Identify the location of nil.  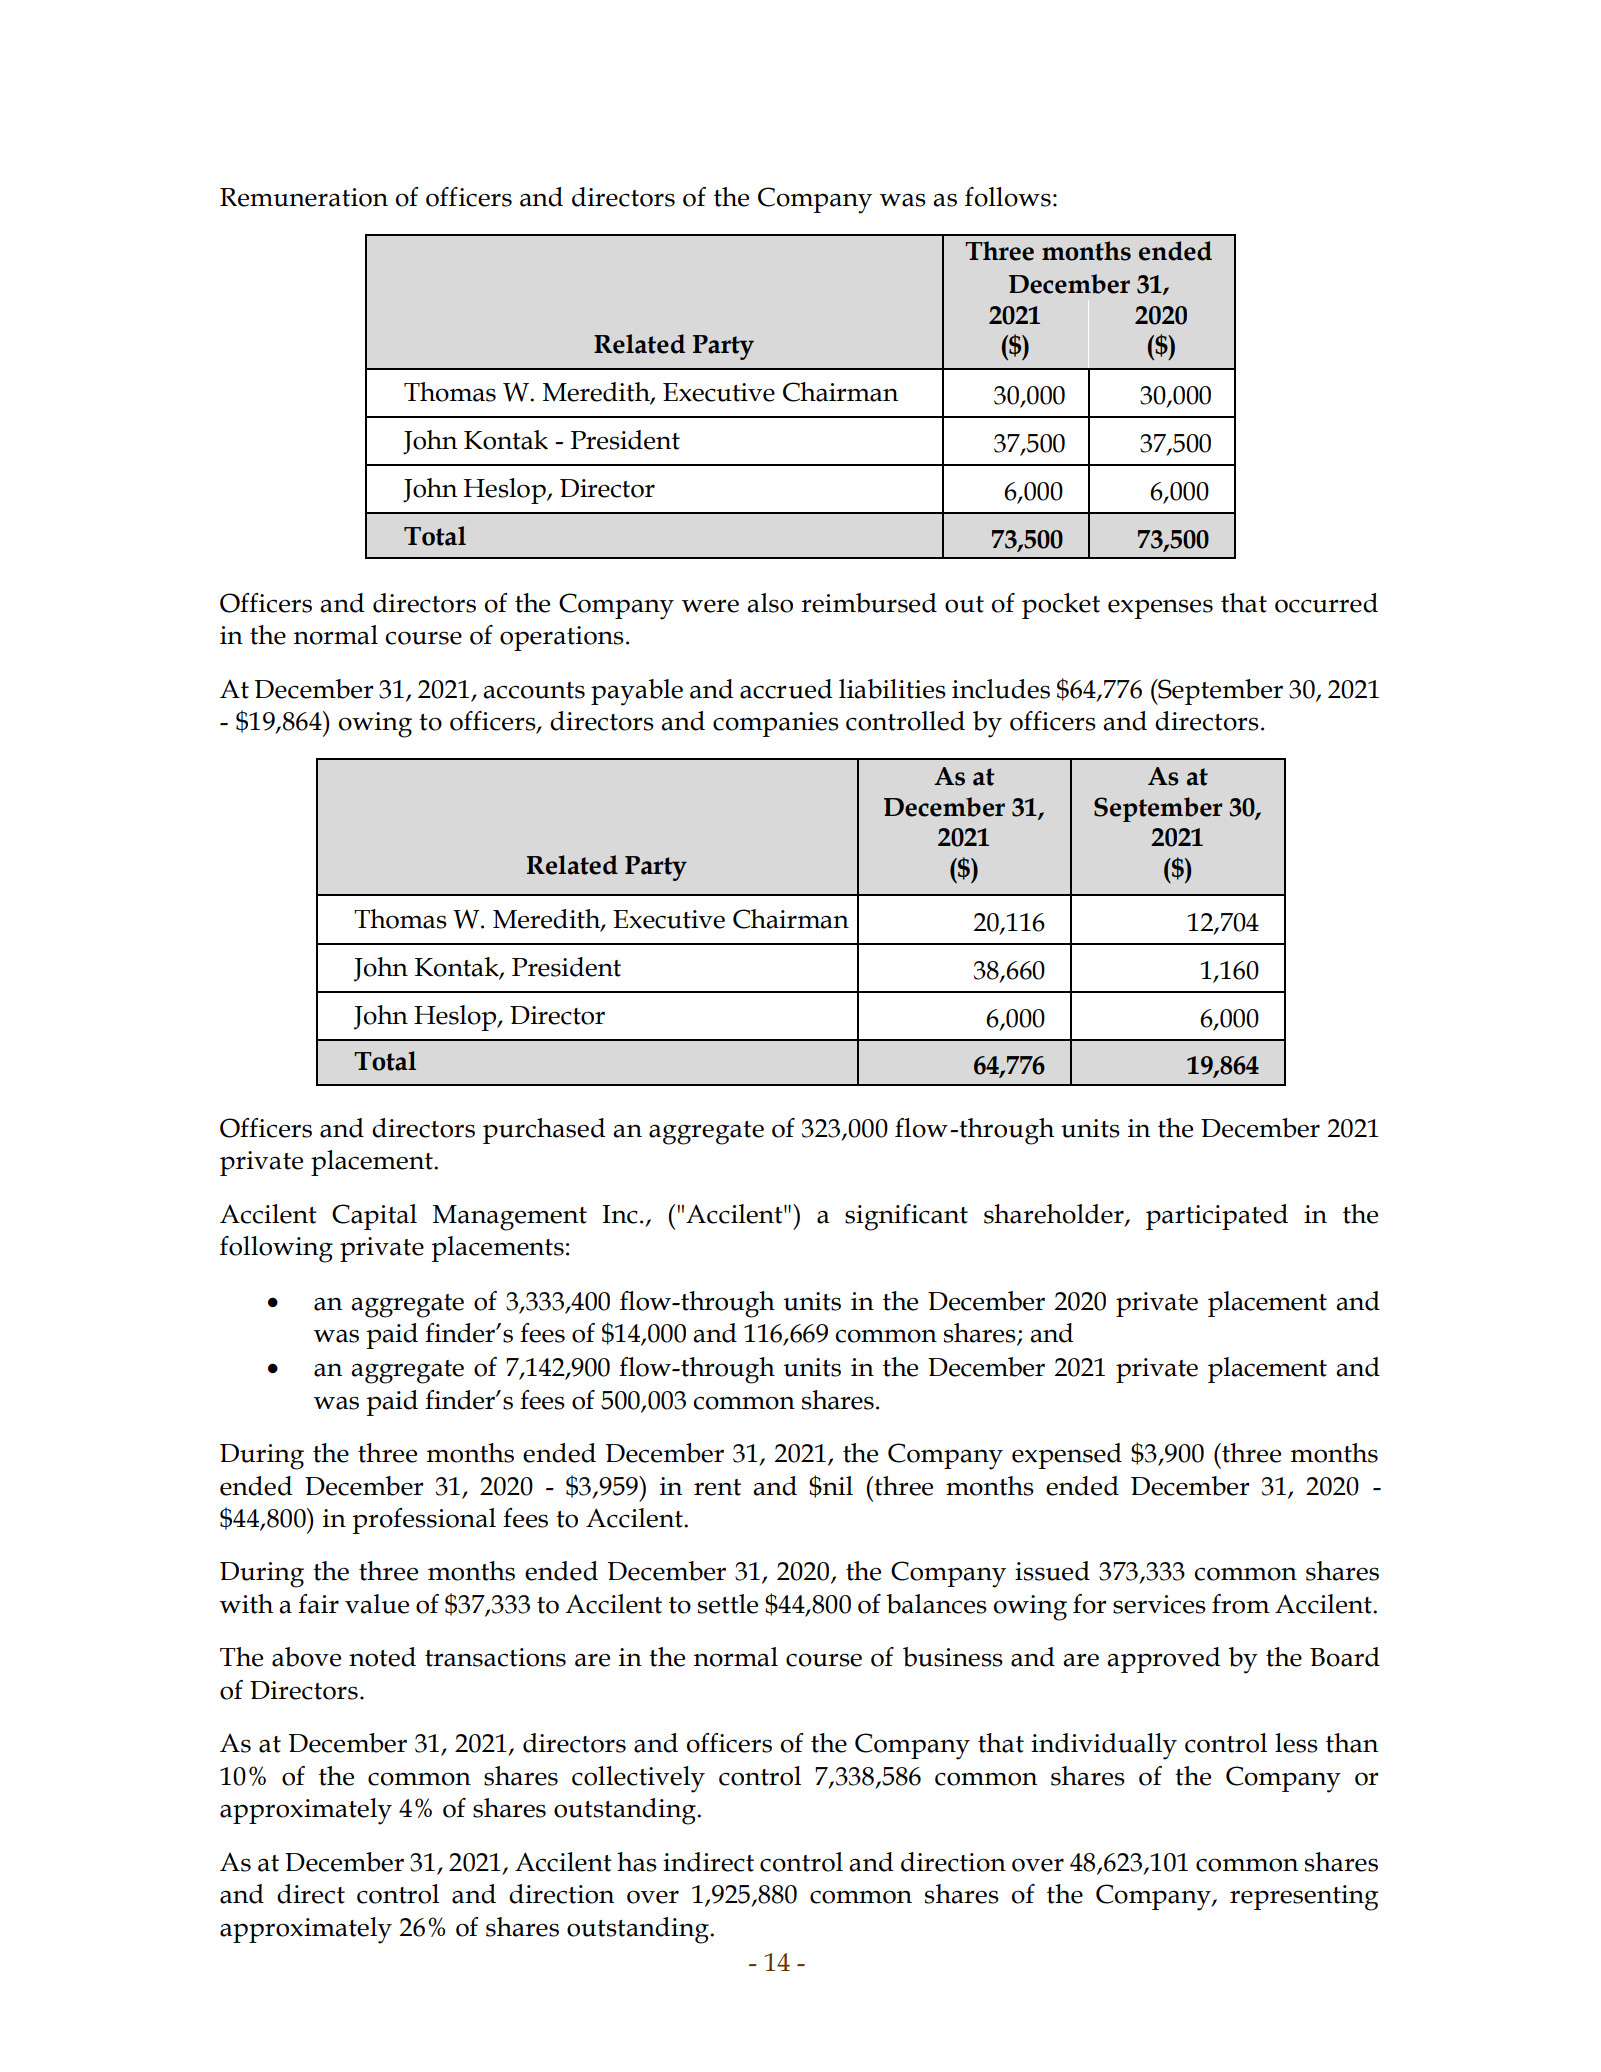
(837, 1485).
